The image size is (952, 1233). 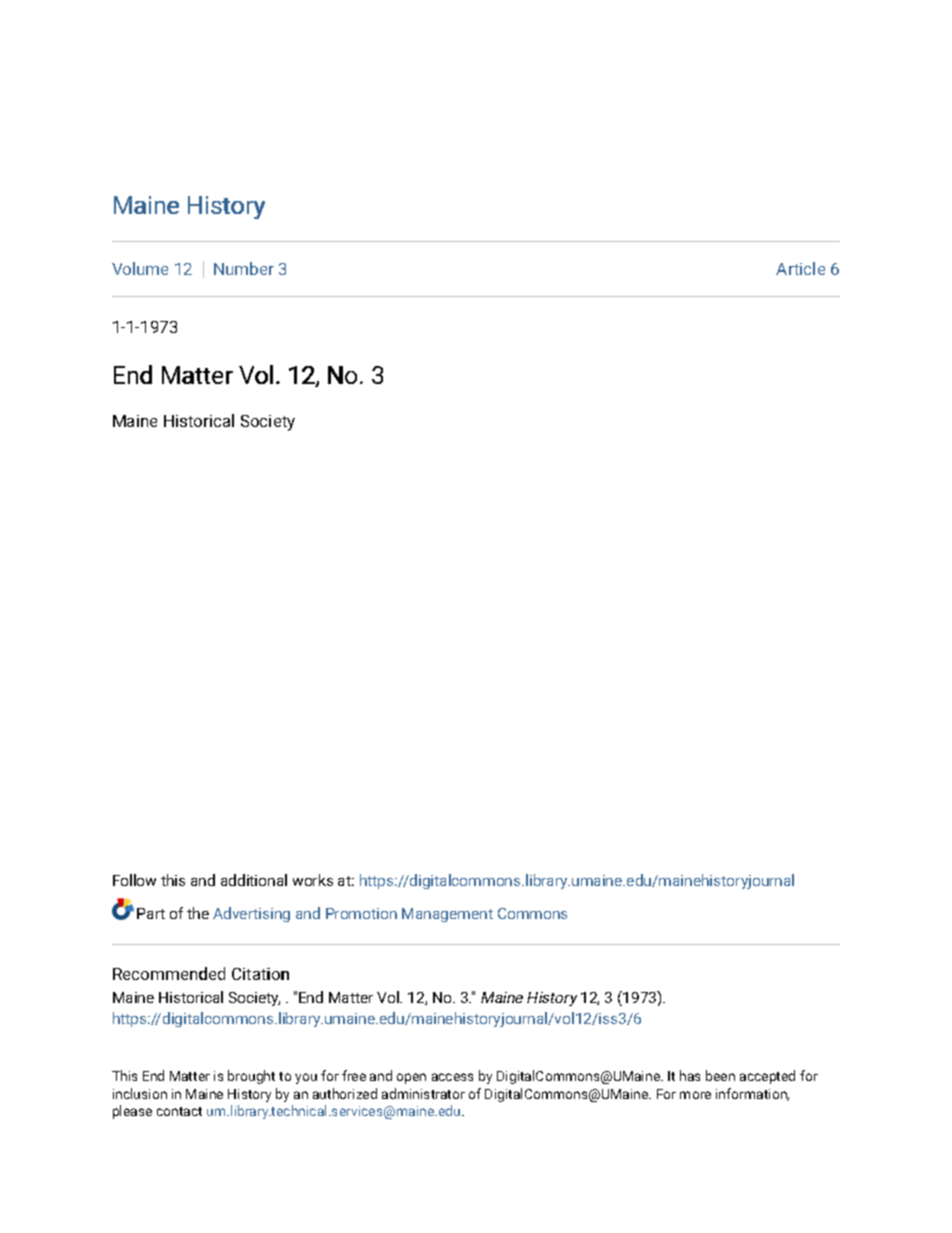 What do you see at coordinates (361, 913) in the image?
I see `Promotion` at bounding box center [361, 913].
